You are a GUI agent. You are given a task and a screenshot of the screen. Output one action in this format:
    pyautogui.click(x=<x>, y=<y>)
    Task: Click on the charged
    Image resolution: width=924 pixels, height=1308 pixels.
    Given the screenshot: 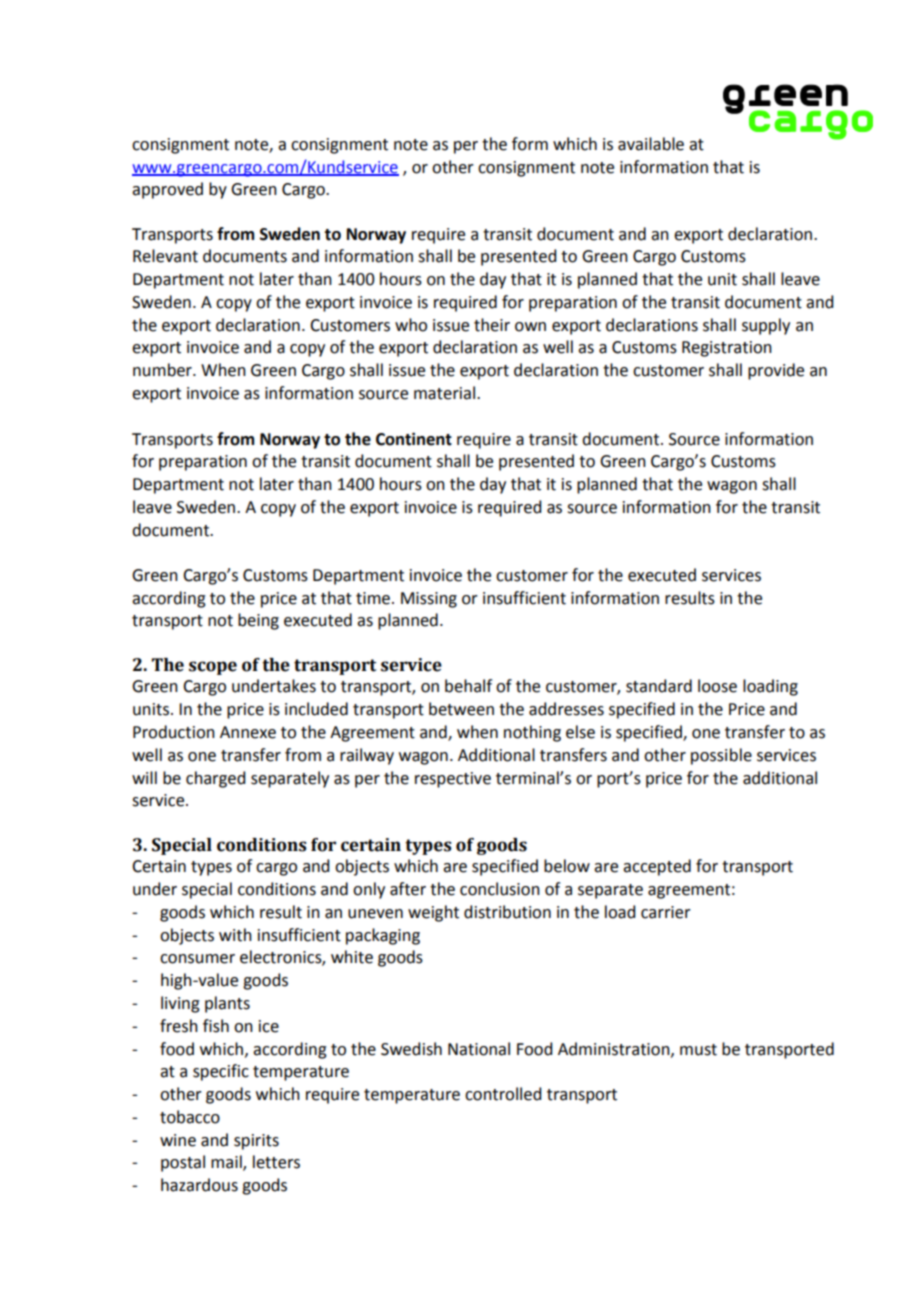 What is the action you would take?
    pyautogui.click(x=215, y=779)
